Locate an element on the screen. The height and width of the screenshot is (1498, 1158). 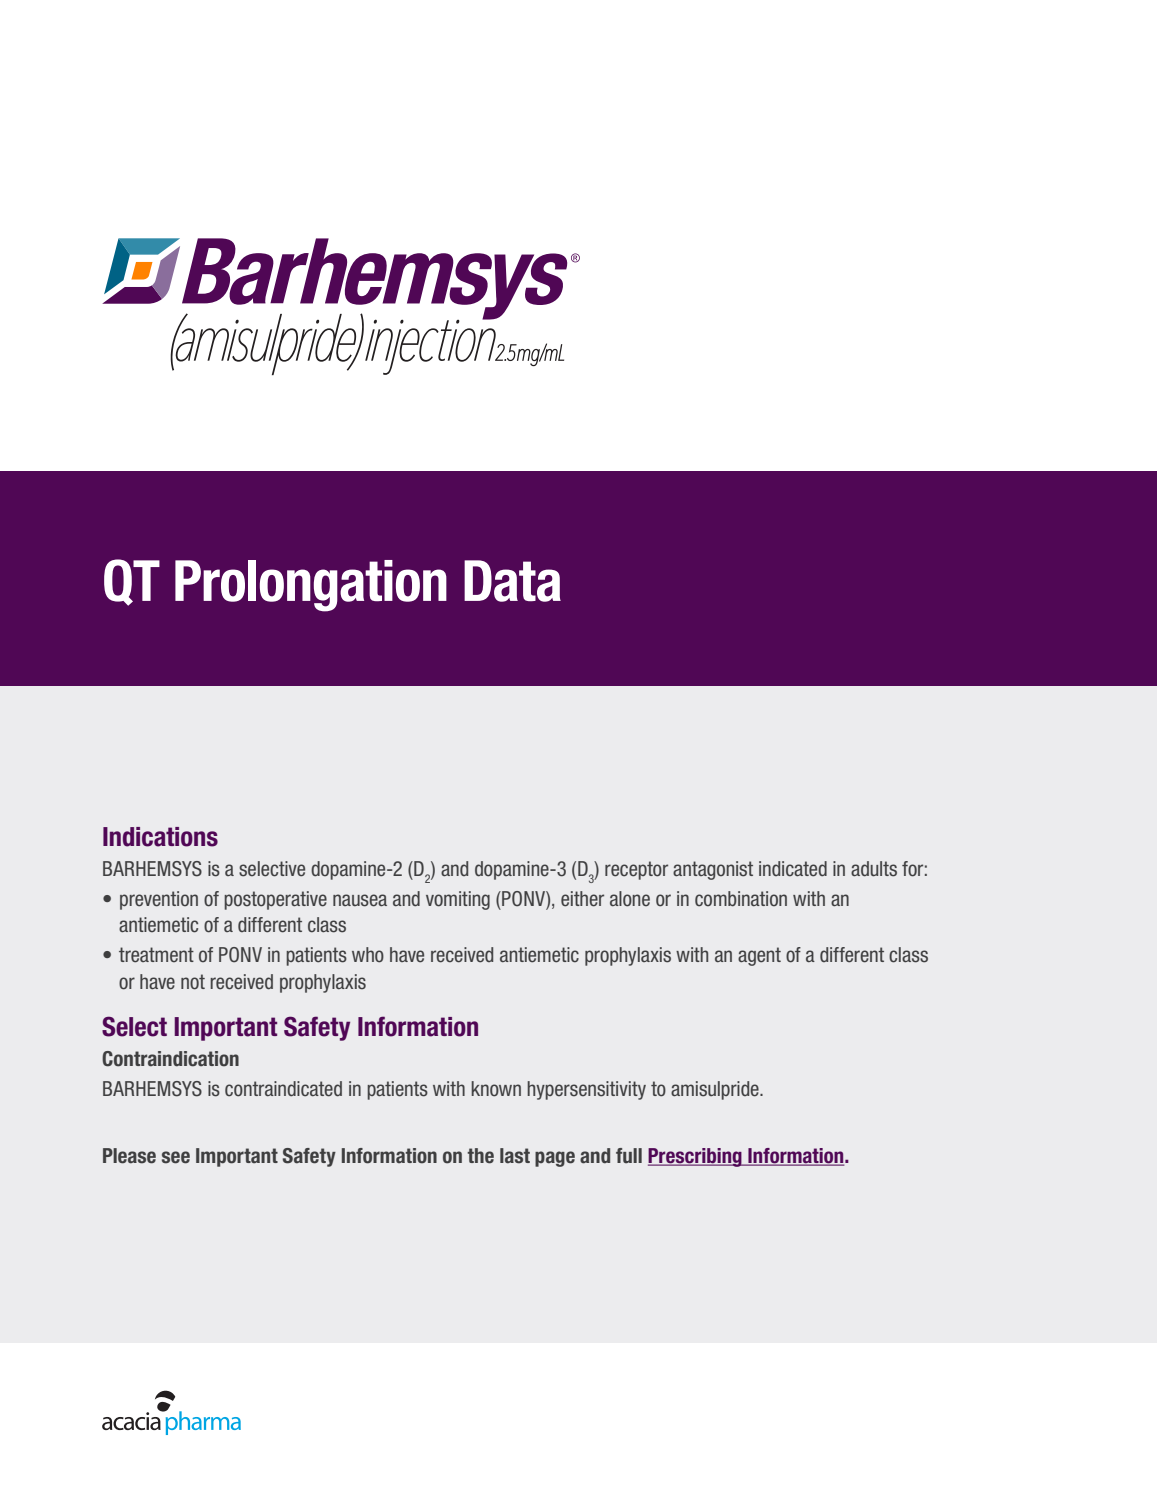
combination is located at coordinates (741, 899).
